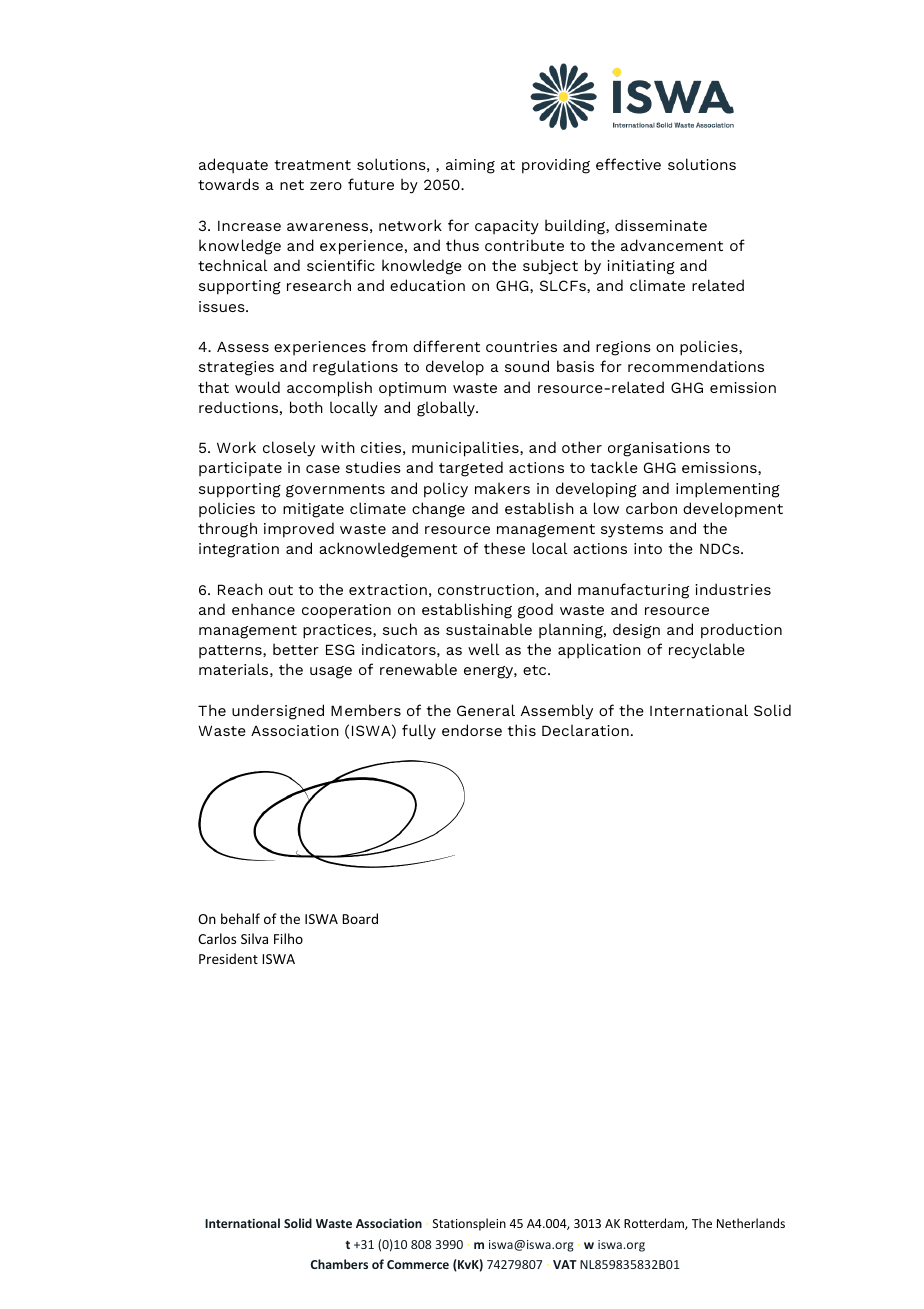  I want to click on General, so click(486, 710).
